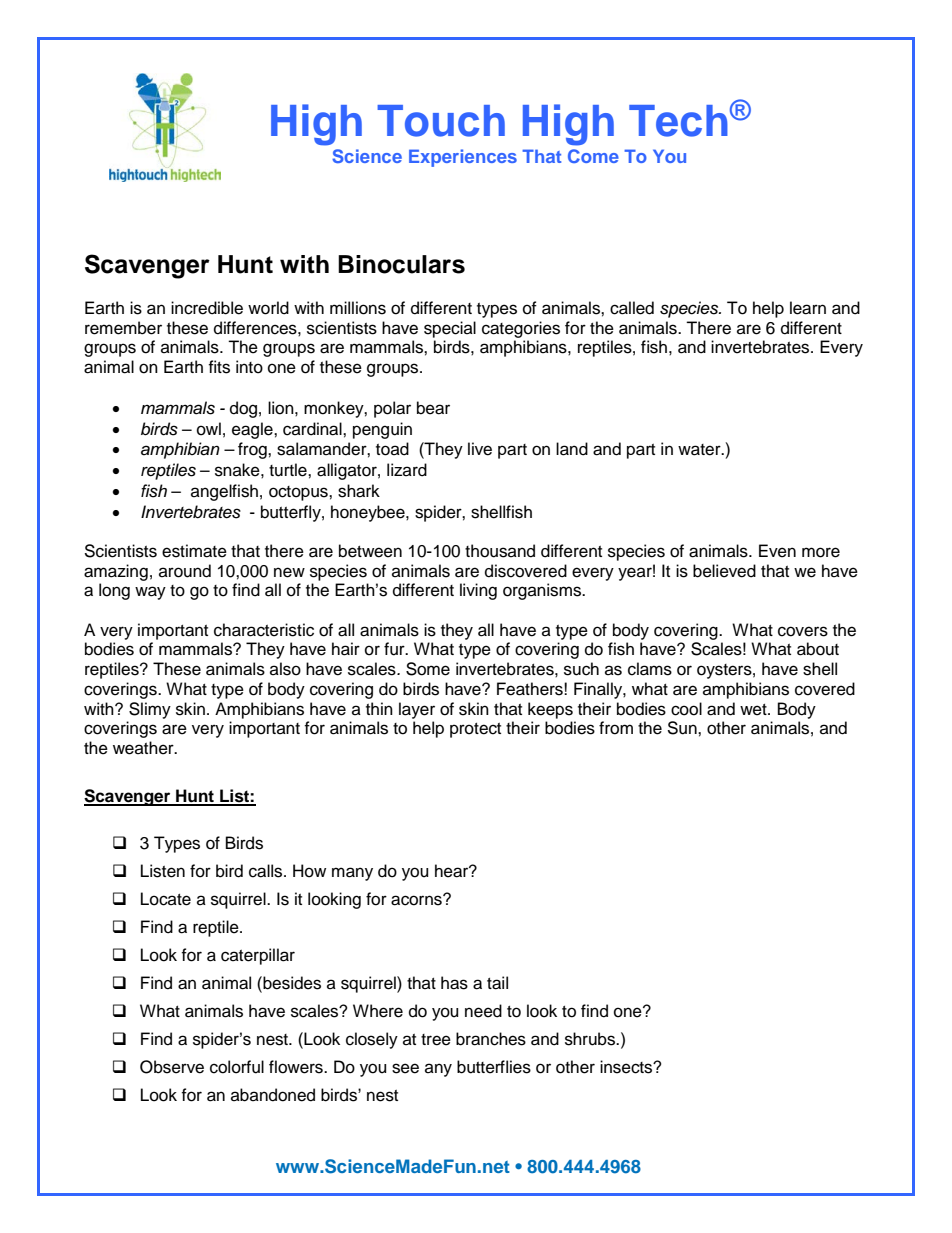 This screenshot has width=952, height=1233. What do you see at coordinates (267, 871) in the screenshot?
I see `calls` at bounding box center [267, 871].
